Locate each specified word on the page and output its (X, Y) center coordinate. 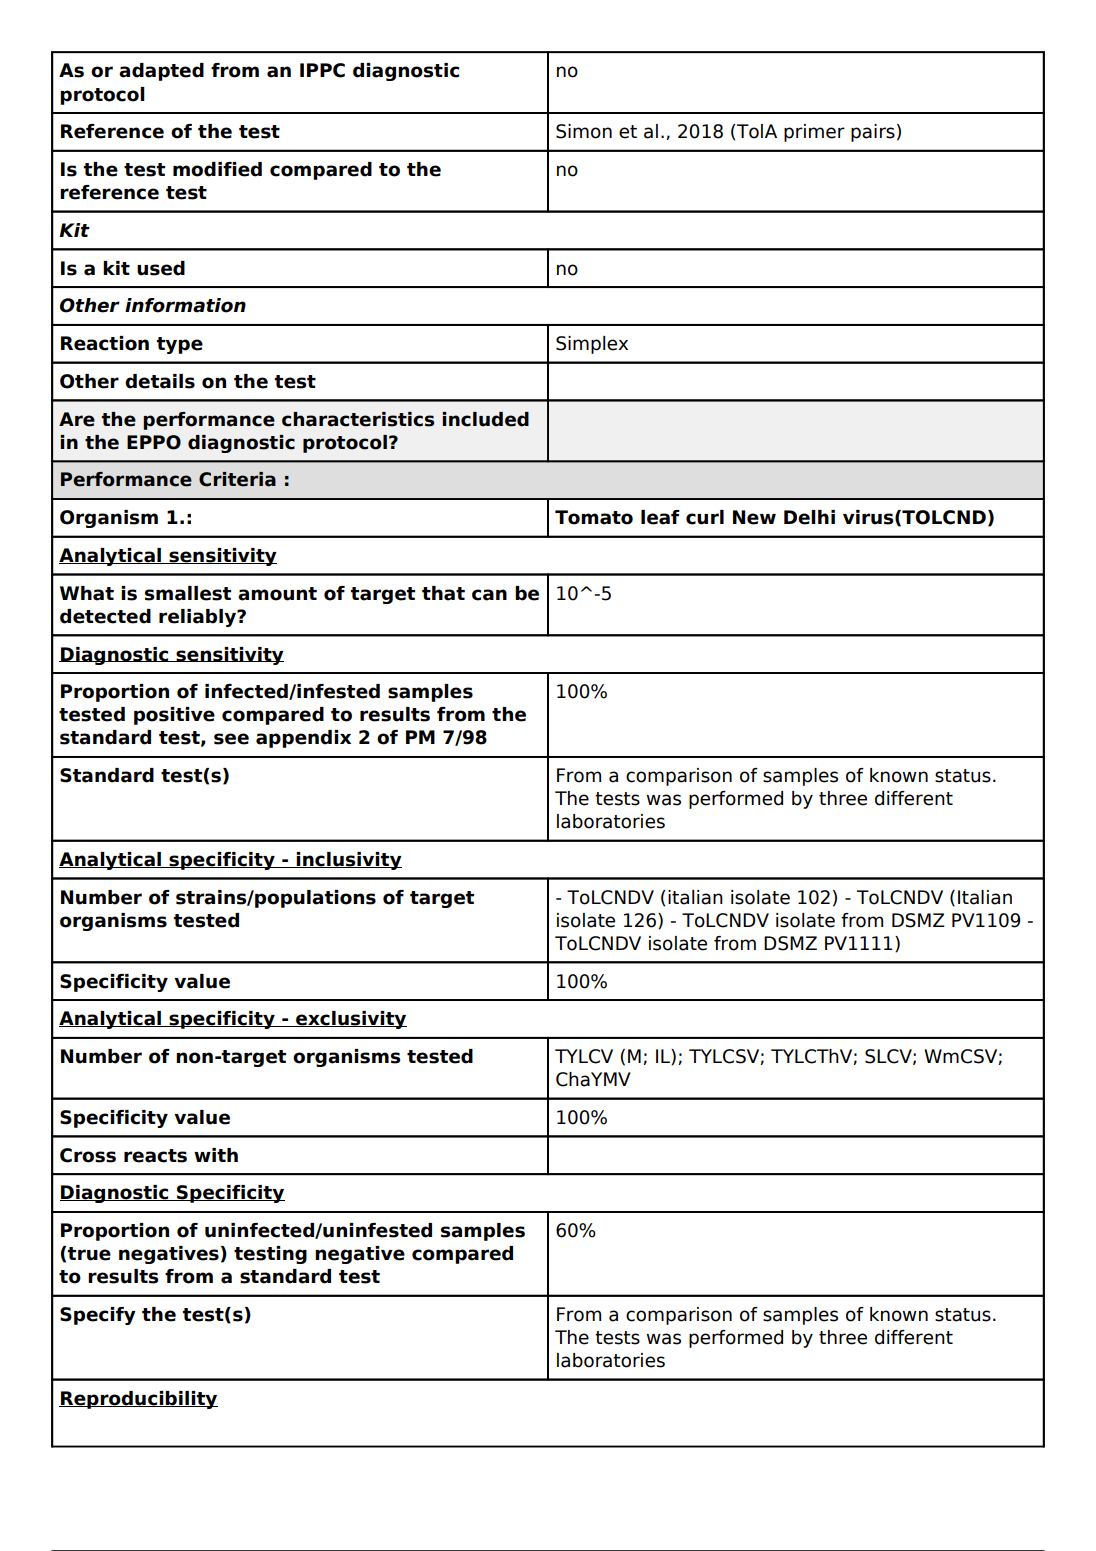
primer (814, 133)
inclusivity (348, 861)
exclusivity (350, 1020)
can (489, 595)
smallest (188, 593)
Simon (584, 131)
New (754, 517)
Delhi (809, 517)
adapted (161, 72)
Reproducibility (138, 1400)
